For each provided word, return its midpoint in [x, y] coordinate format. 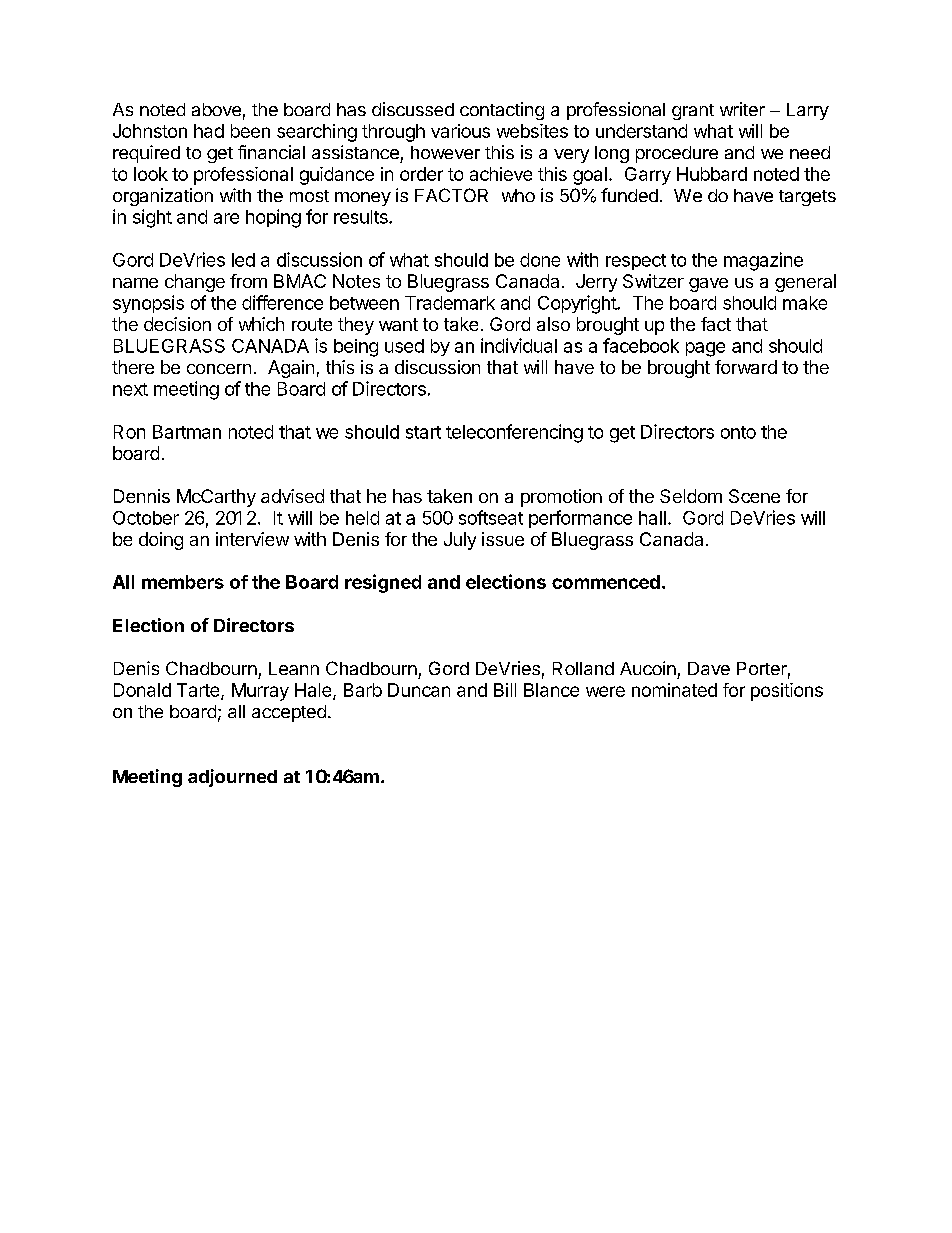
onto [738, 432]
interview [252, 539]
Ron [129, 432]
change [195, 283]
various [460, 131]
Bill [505, 690]
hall [652, 518]
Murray [260, 692]
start [423, 432]
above [216, 109]
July [460, 541]
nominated [674, 690]
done [540, 260]
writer [742, 109]
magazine [763, 261]
